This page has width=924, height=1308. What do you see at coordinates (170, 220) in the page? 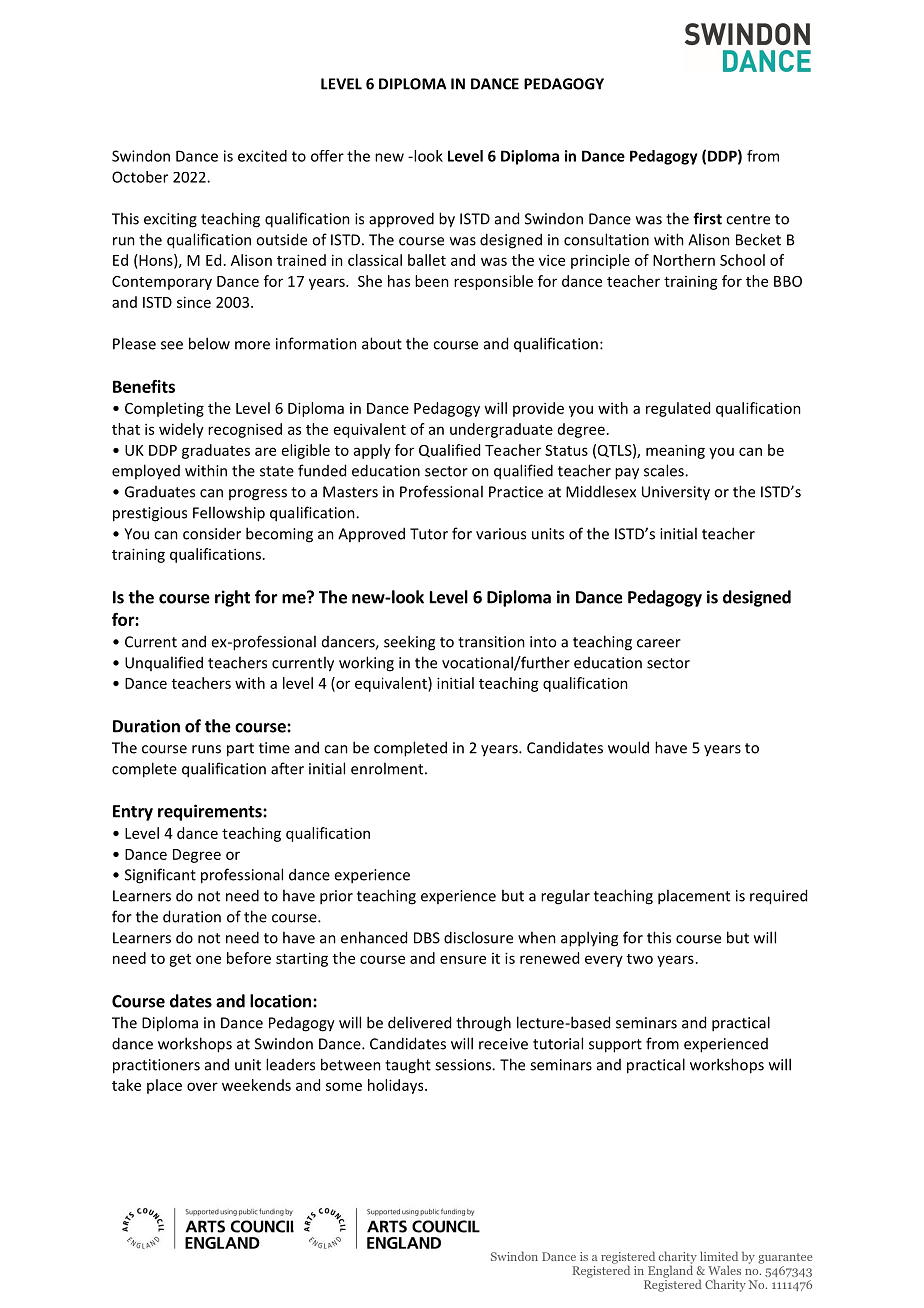
I see `exciting` at bounding box center [170, 220].
